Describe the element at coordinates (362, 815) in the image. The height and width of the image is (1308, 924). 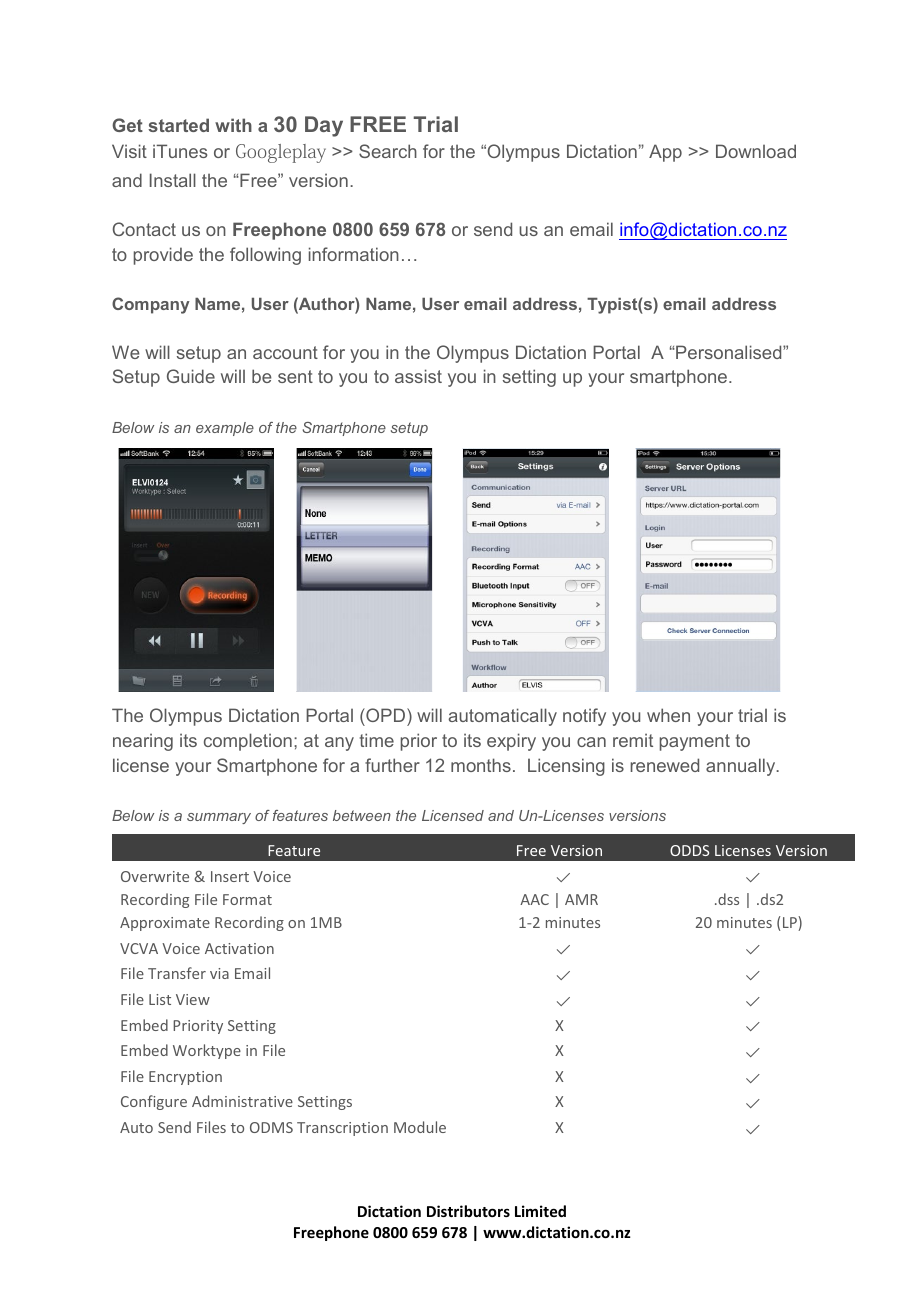
I see `between` at that location.
